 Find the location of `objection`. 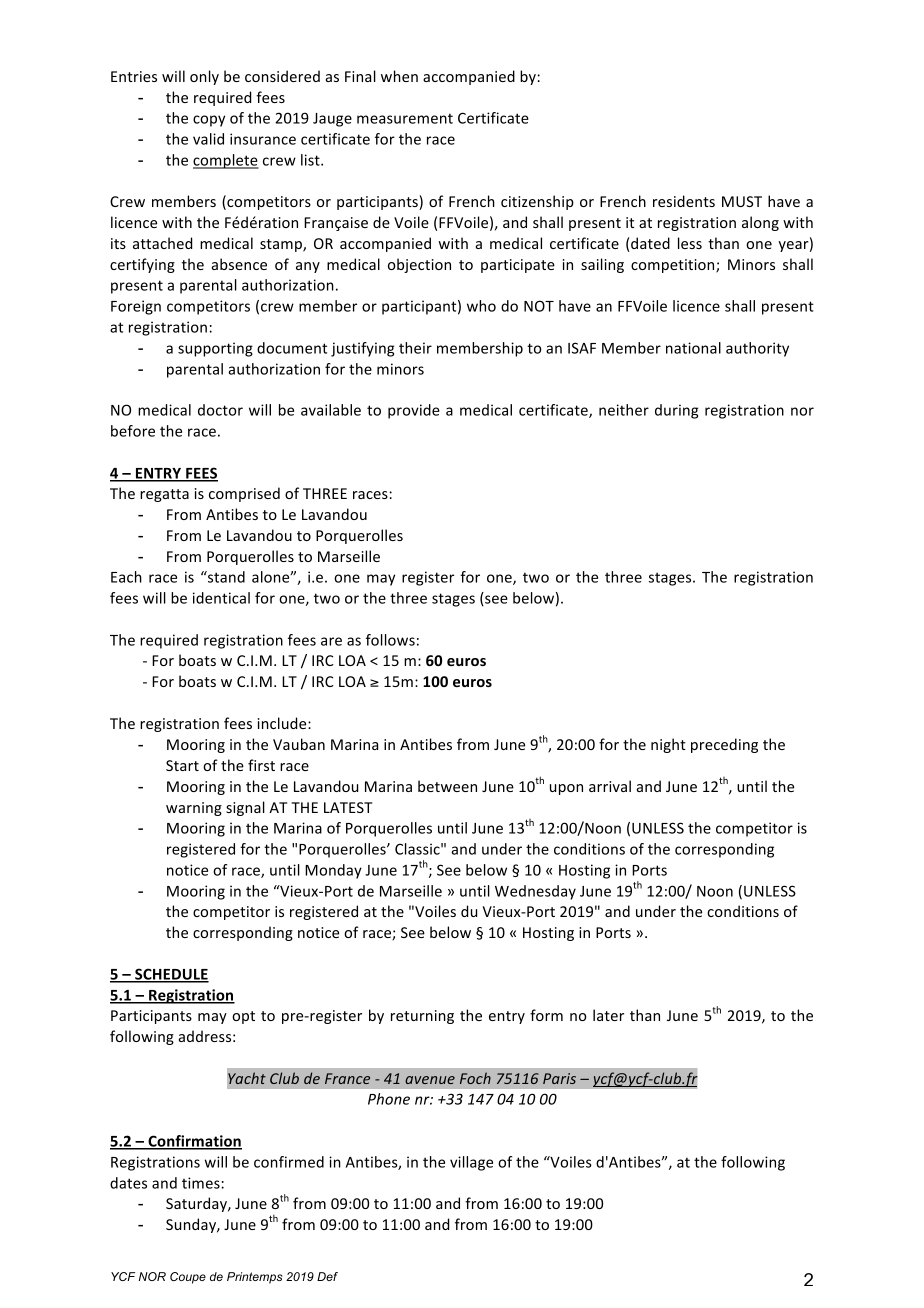

objection is located at coordinates (419, 265).
